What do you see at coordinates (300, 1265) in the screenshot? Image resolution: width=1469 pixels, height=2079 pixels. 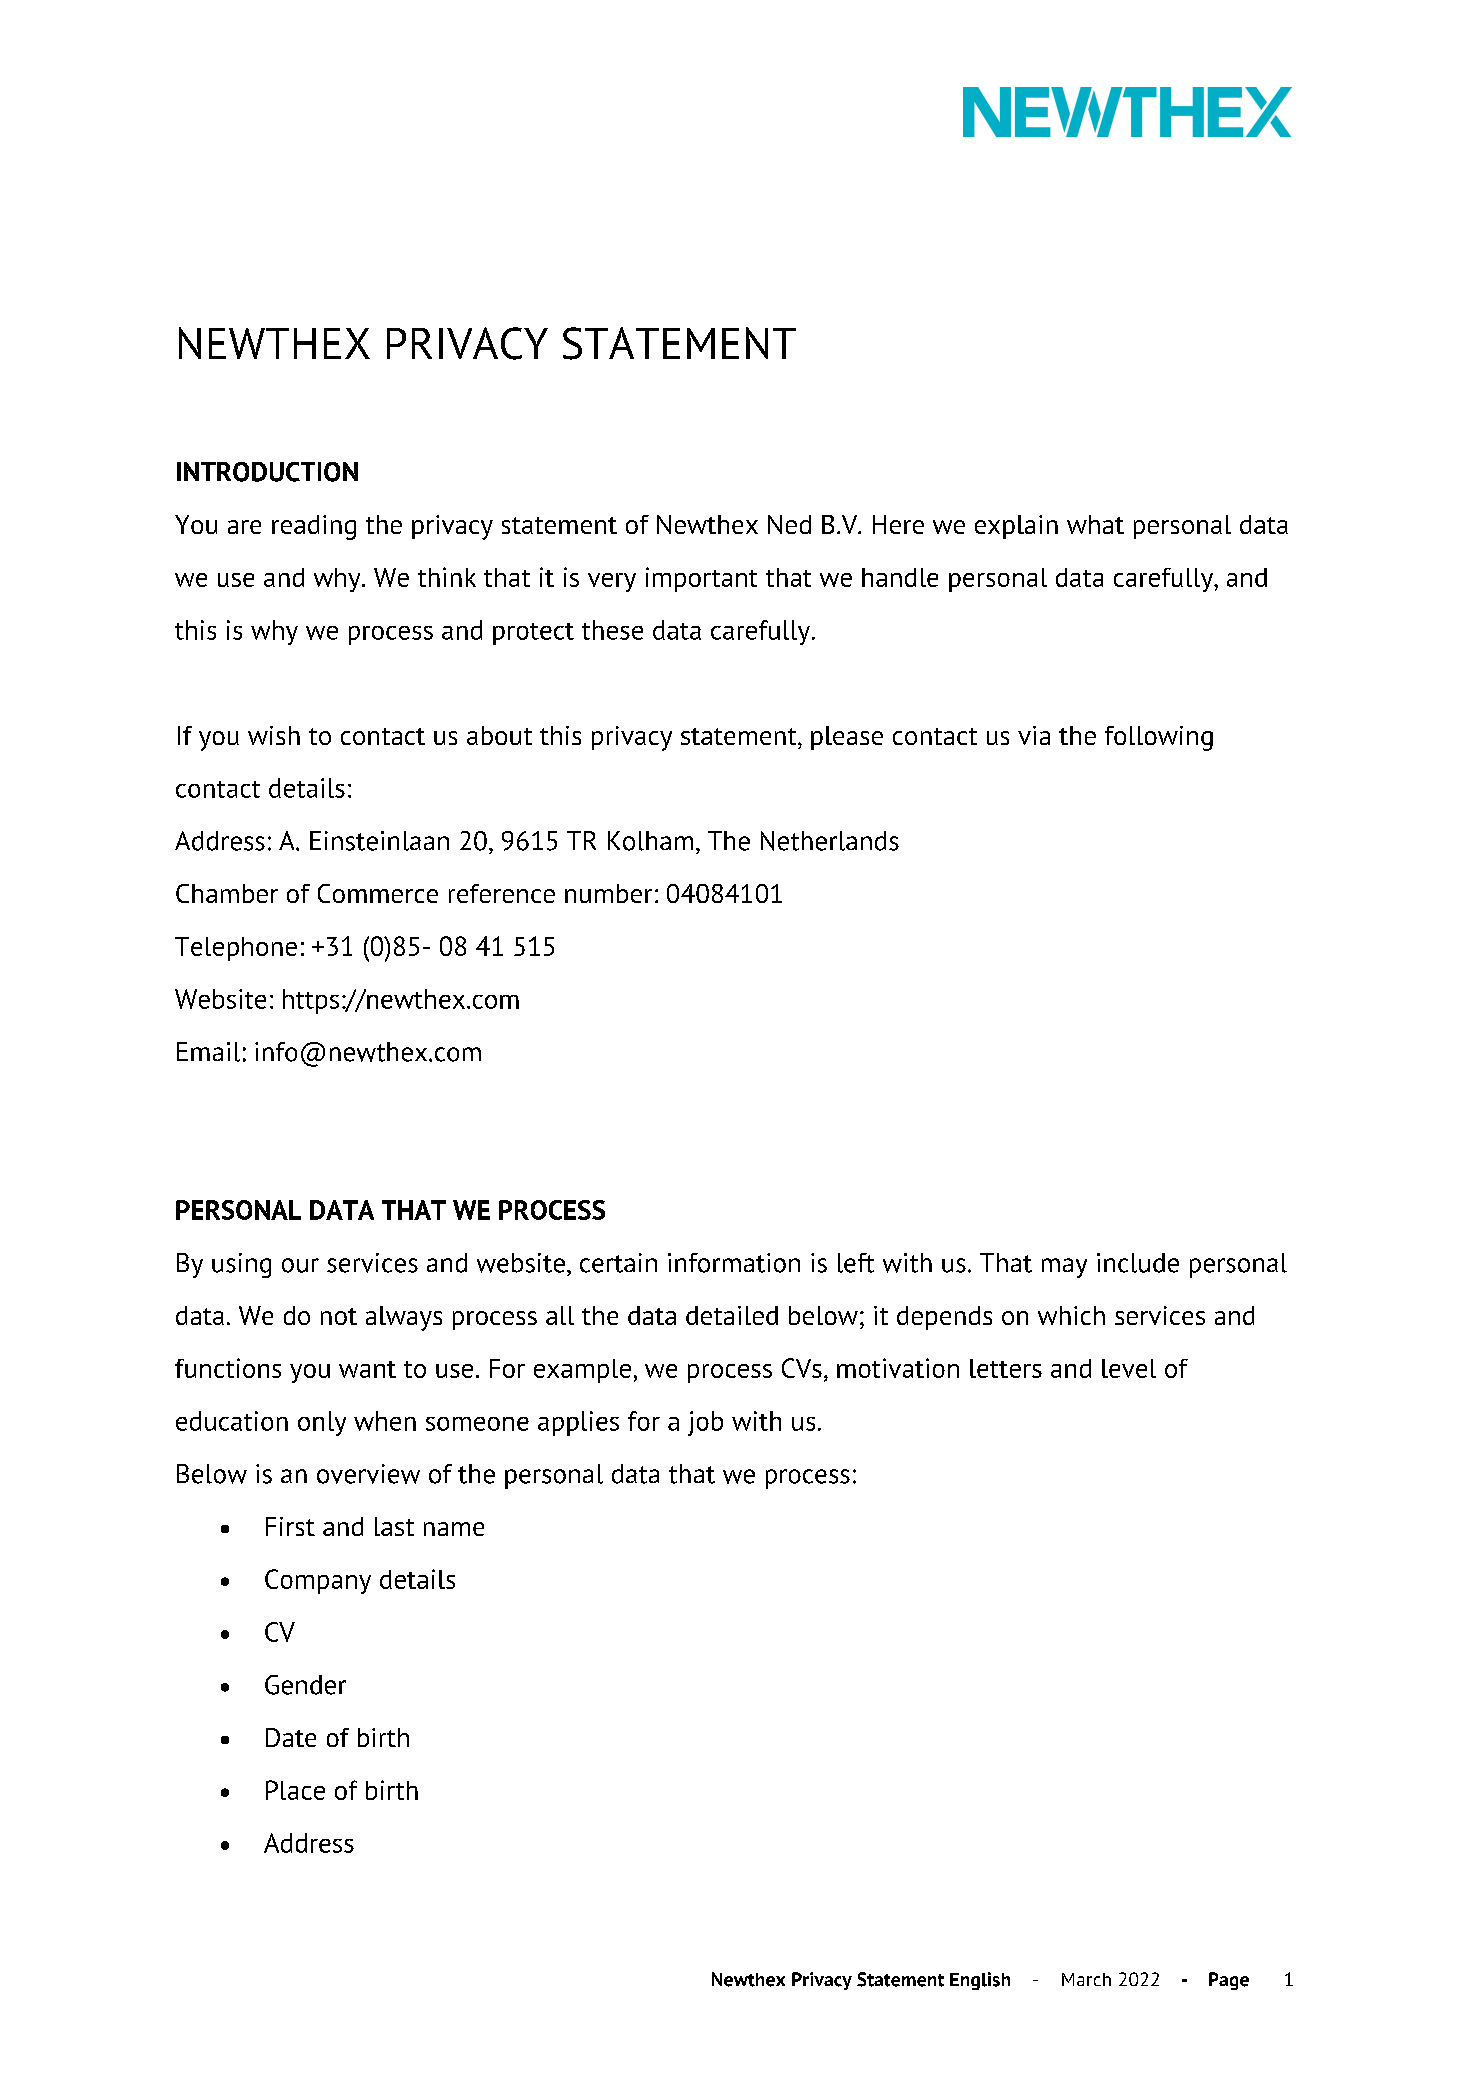 I see `our` at bounding box center [300, 1265].
